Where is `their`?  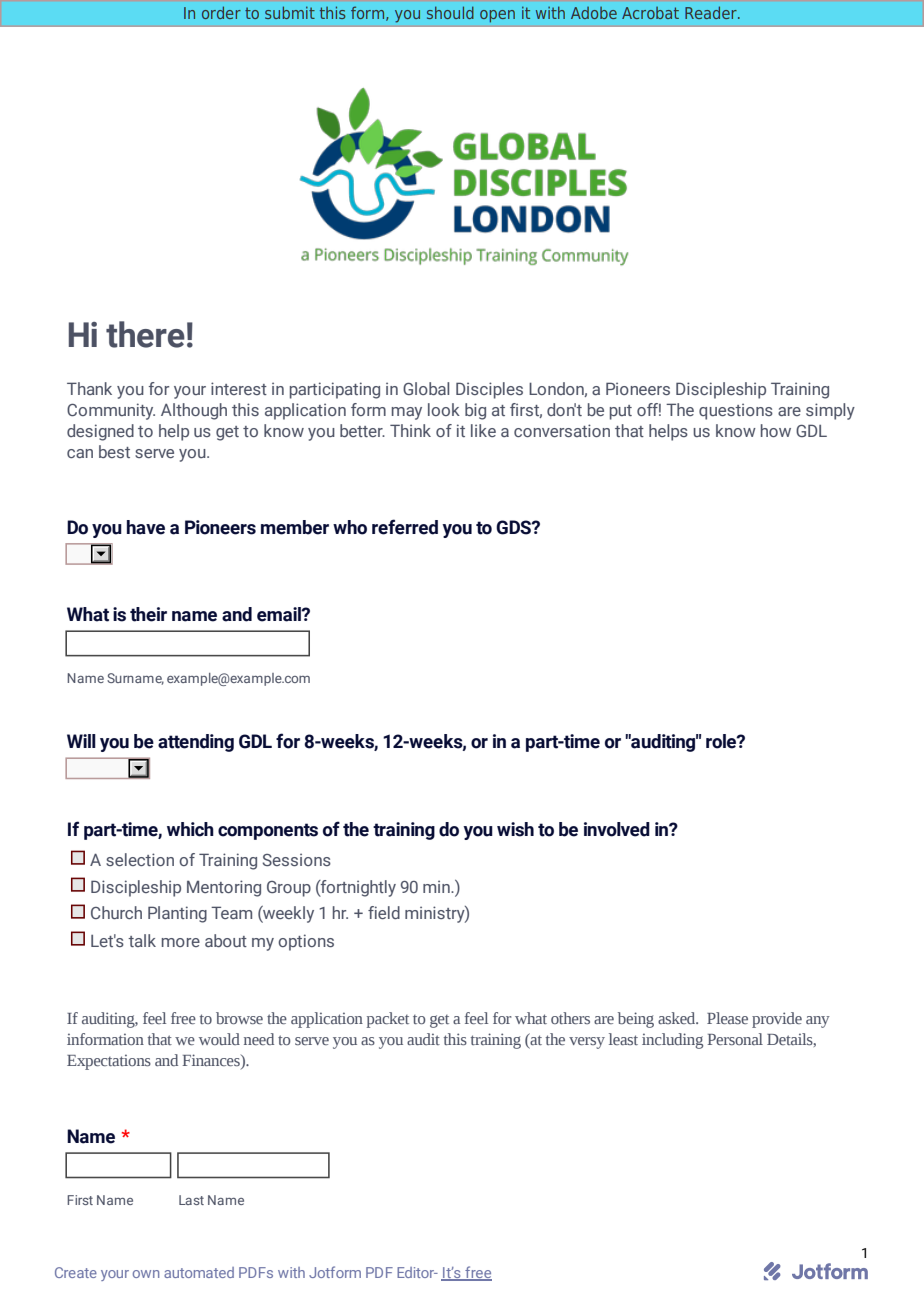
their is located at coordinates (148, 614).
